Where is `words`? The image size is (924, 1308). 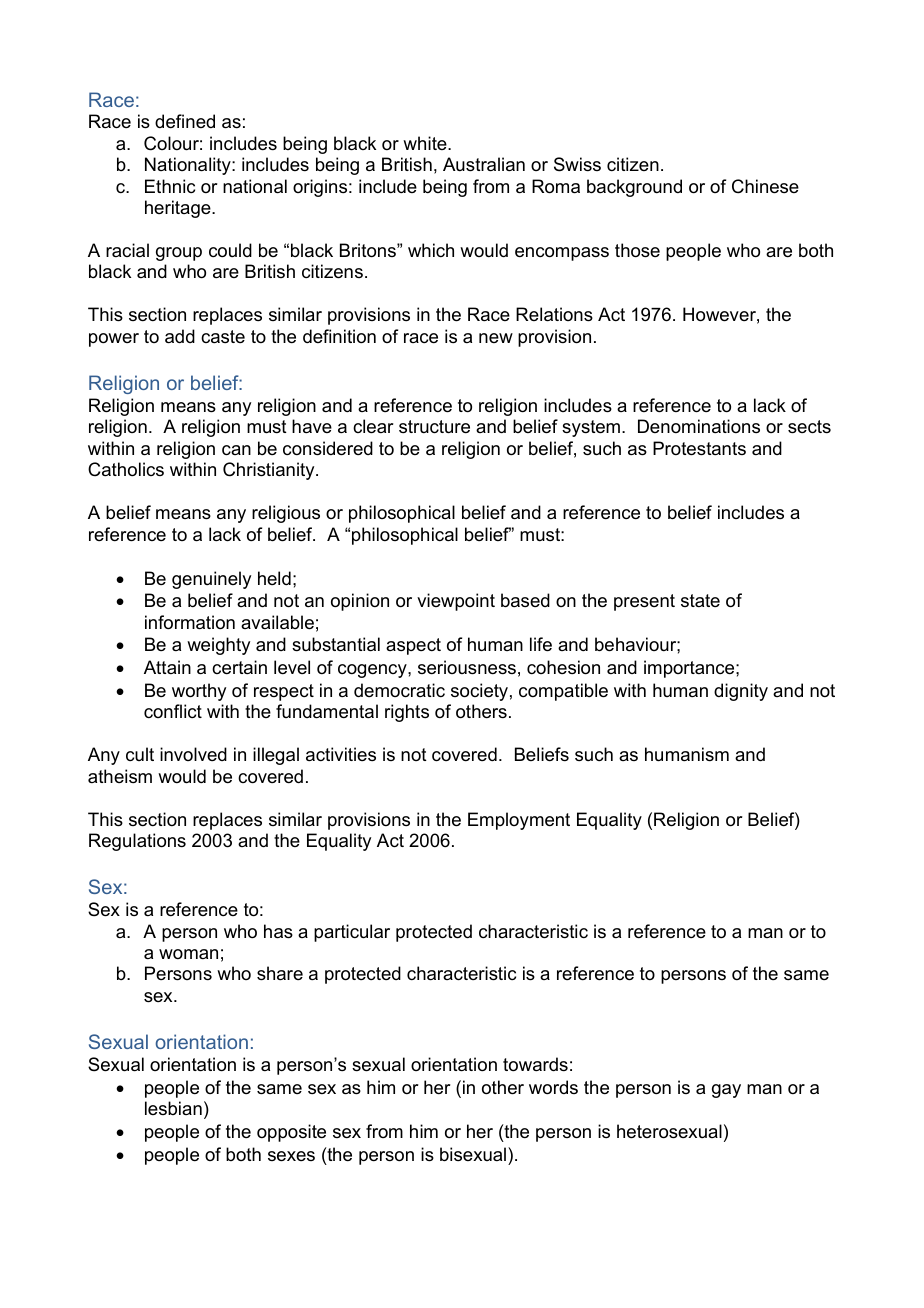 words is located at coordinates (553, 1087).
